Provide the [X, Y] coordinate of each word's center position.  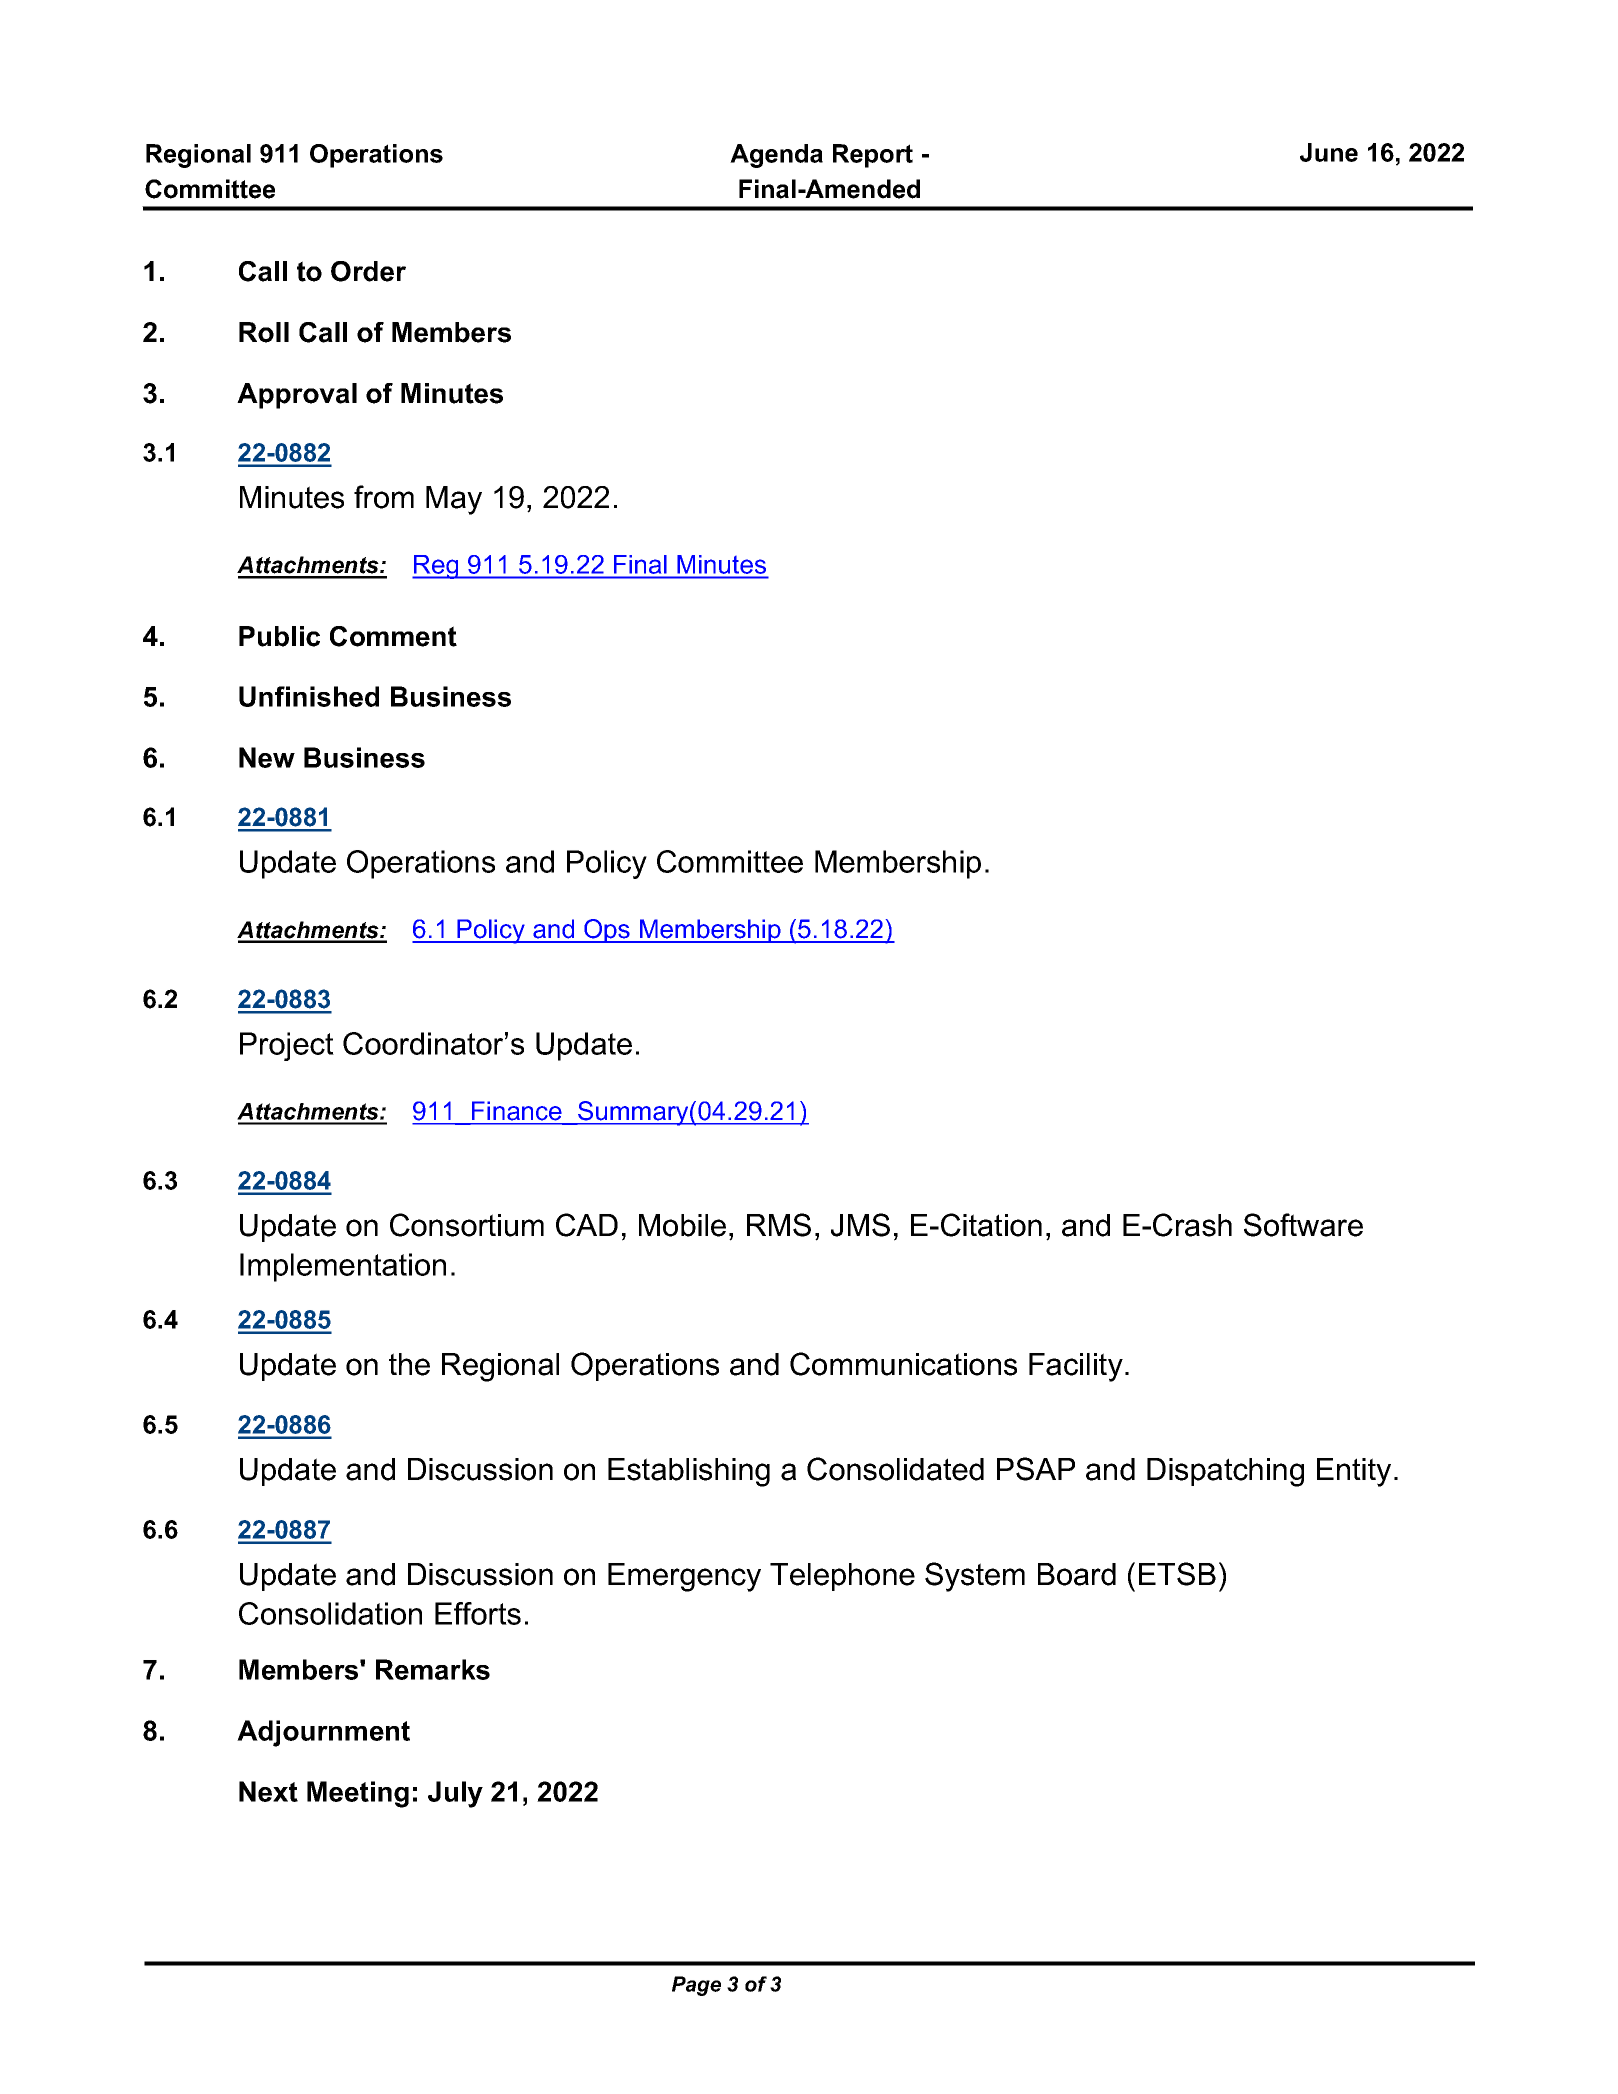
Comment [393, 636]
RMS [779, 1225]
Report [873, 156]
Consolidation [330, 1613]
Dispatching [1225, 1472]
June [1329, 152]
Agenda [776, 156]
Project [287, 1046]
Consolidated [895, 1469]
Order [368, 271]
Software [1303, 1225]
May [454, 500]
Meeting [358, 1794]
